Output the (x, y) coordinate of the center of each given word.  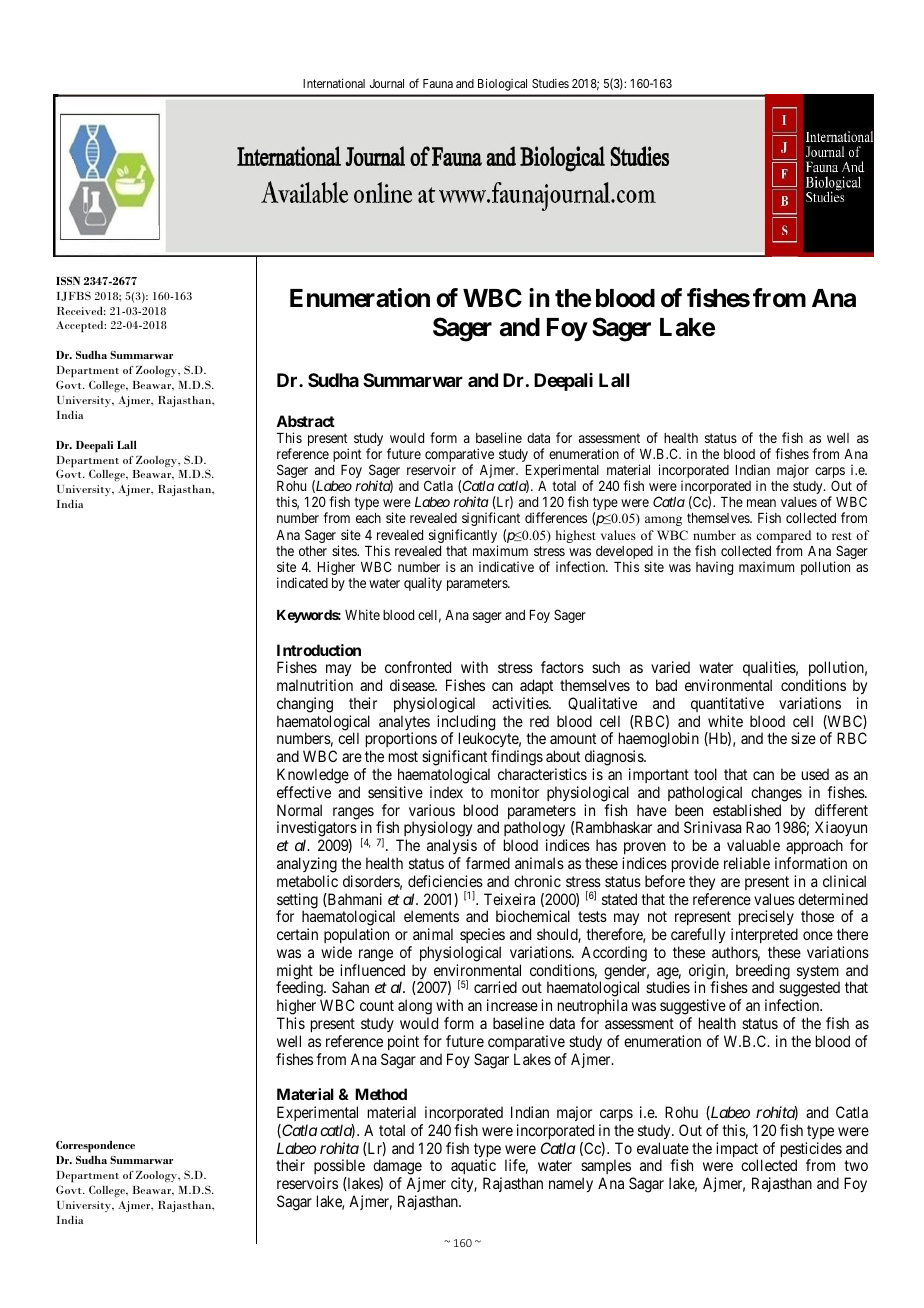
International (334, 83)
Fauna (438, 83)
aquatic (473, 1168)
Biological (502, 85)
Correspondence (95, 1146)
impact (737, 1151)
